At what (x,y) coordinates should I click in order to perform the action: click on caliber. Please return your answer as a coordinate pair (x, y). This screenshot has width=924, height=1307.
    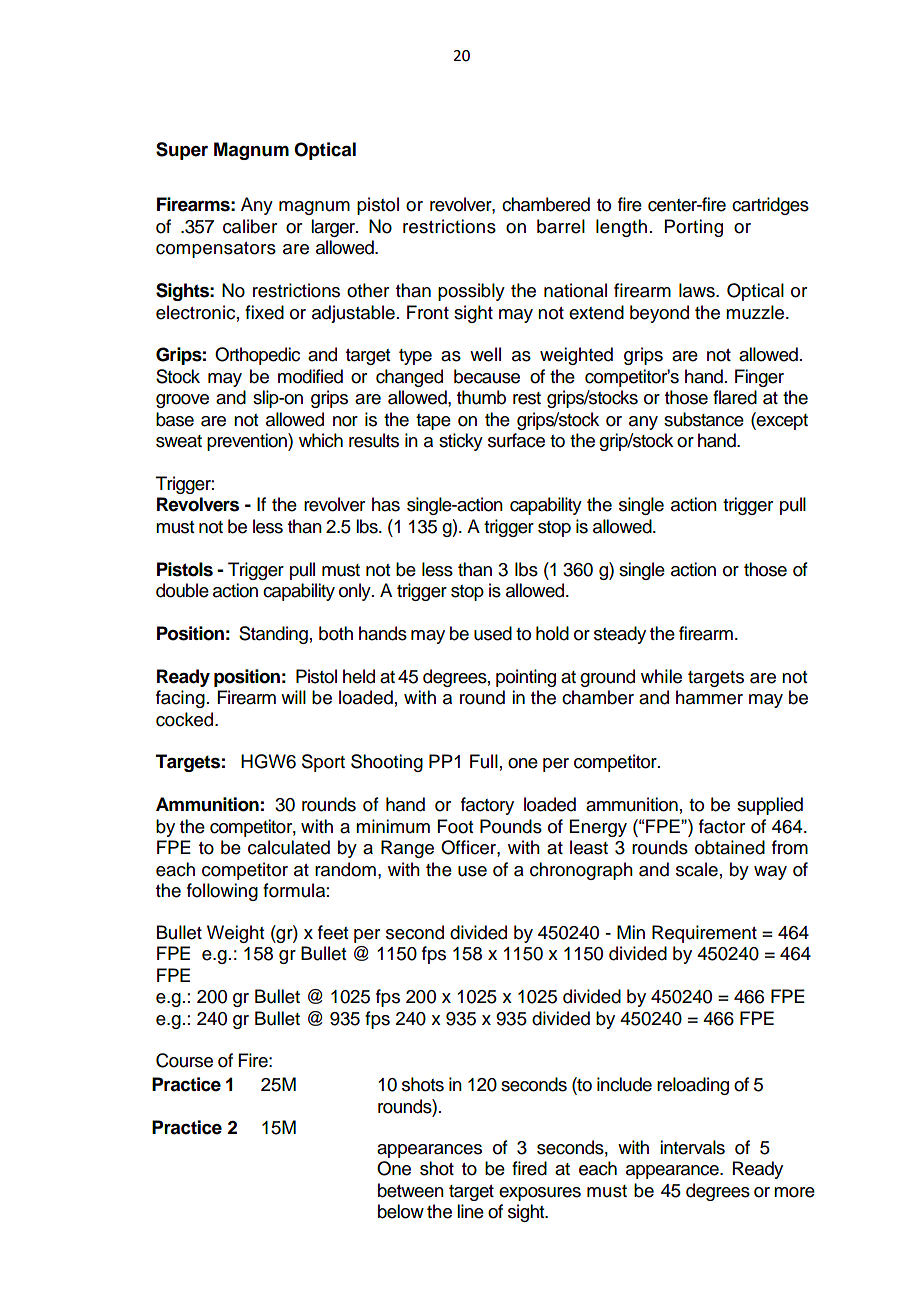
    Looking at the image, I should click on (250, 226).
